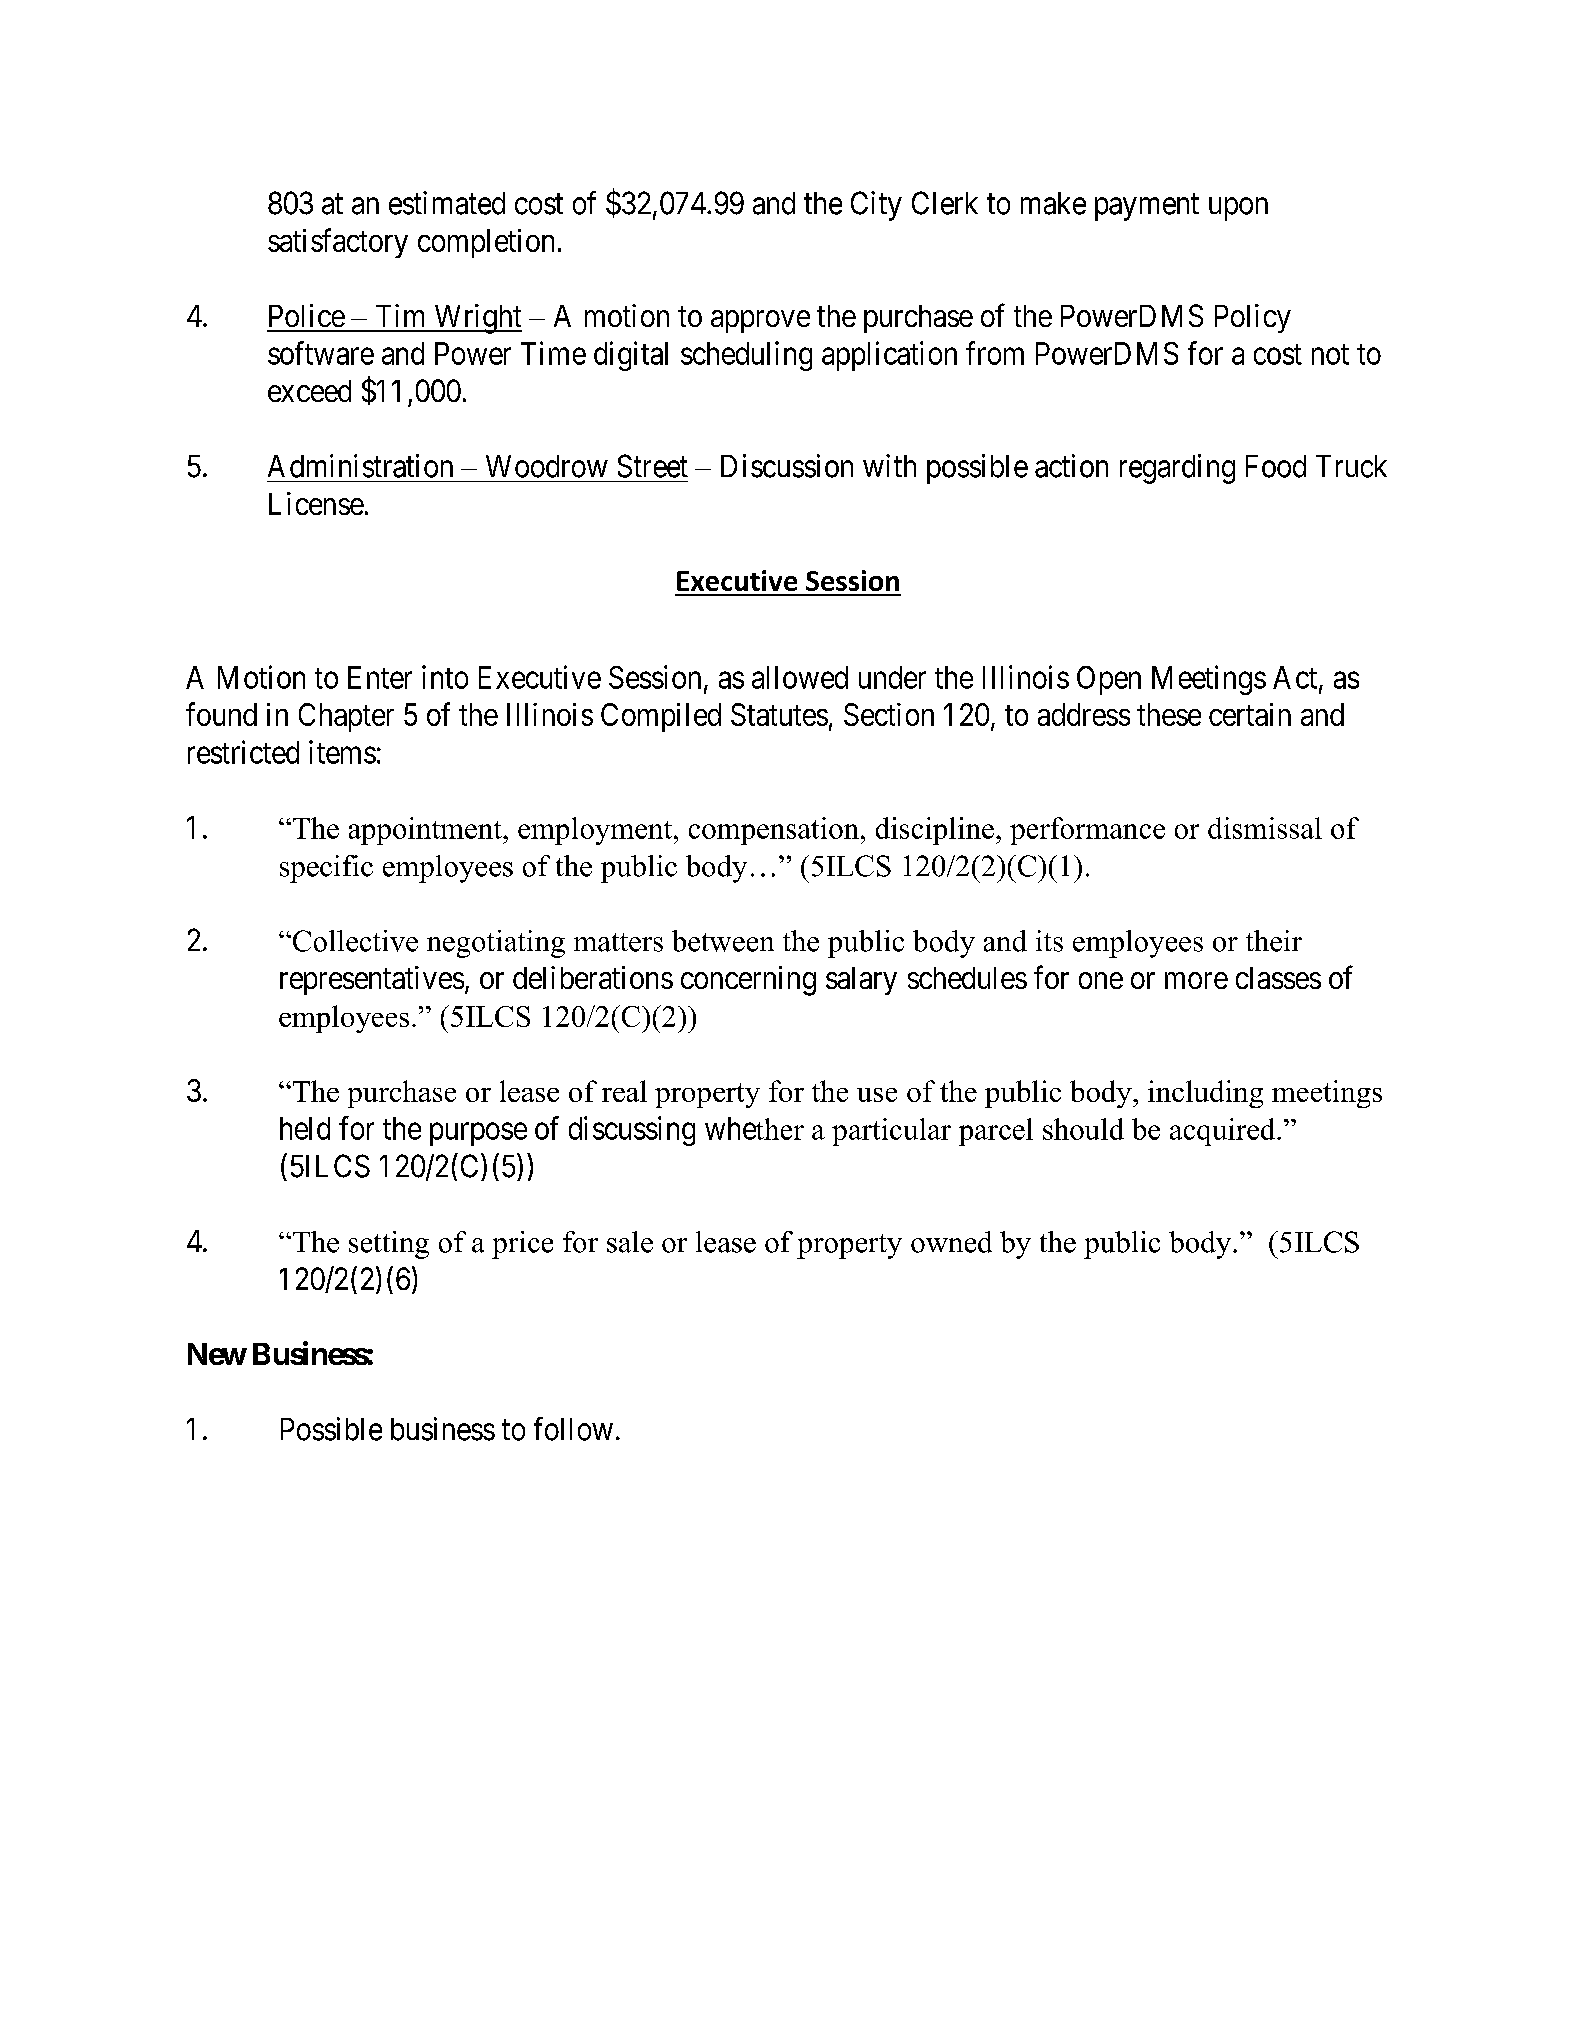 This document has height=2039, width=1576. Describe the element at coordinates (774, 831) in the document. I see `compensation` at that location.
